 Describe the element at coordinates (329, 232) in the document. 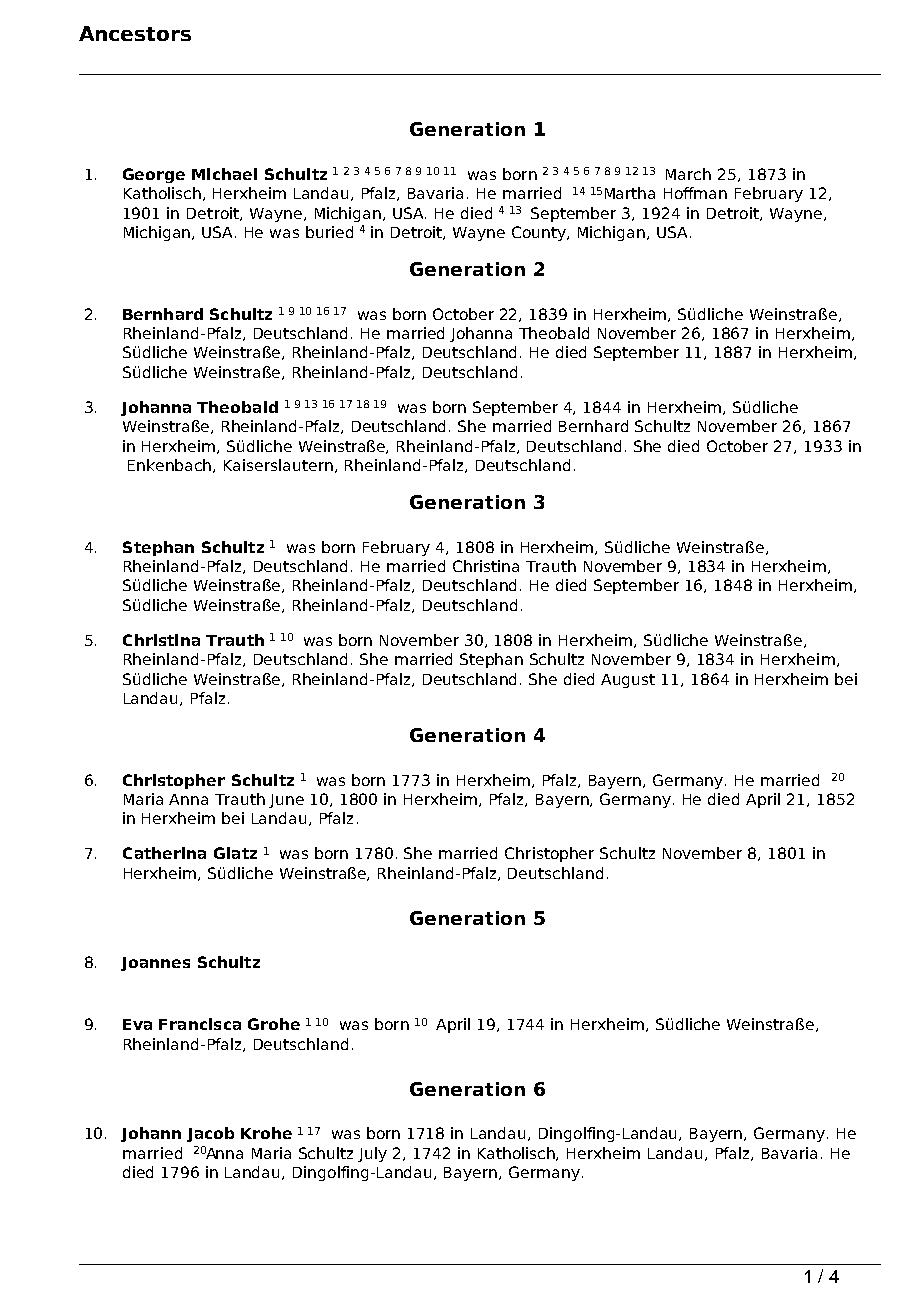

I see `buried` at that location.
